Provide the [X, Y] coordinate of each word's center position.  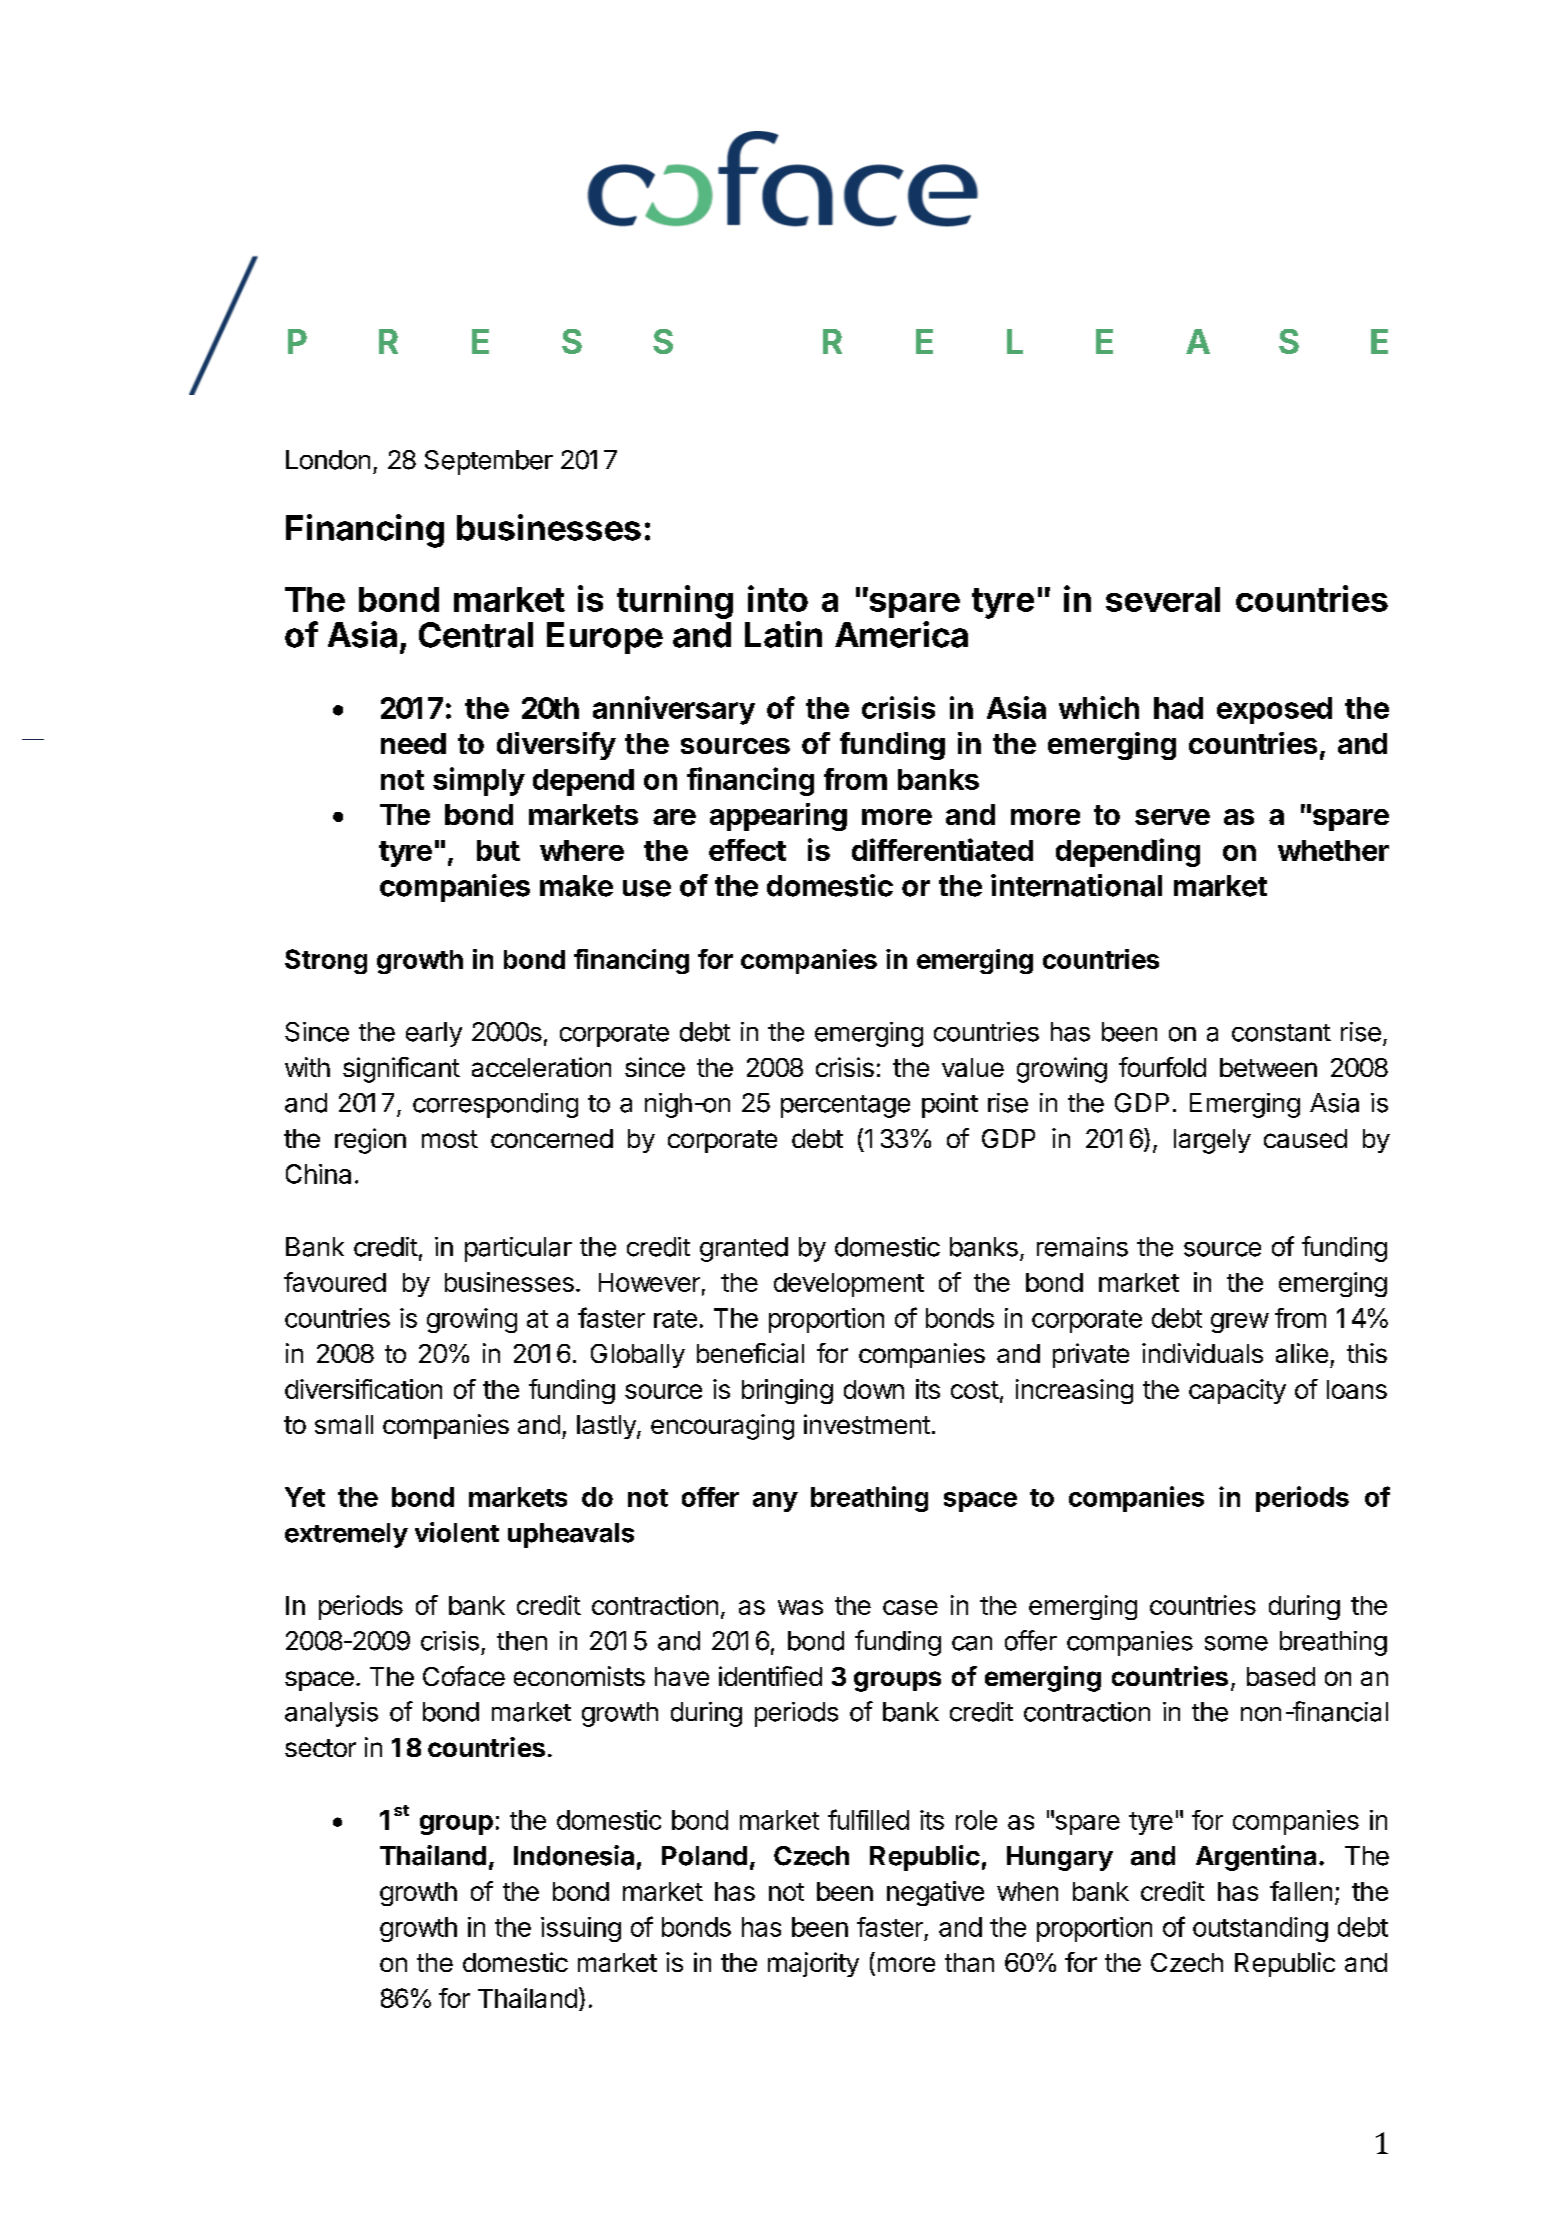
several [1163, 599]
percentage [845, 1106]
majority [813, 1964]
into [778, 598]
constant [1281, 1033]
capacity [1237, 1391]
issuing [581, 1929]
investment [867, 1424]
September [489, 462]
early [434, 1034]
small [344, 1424]
